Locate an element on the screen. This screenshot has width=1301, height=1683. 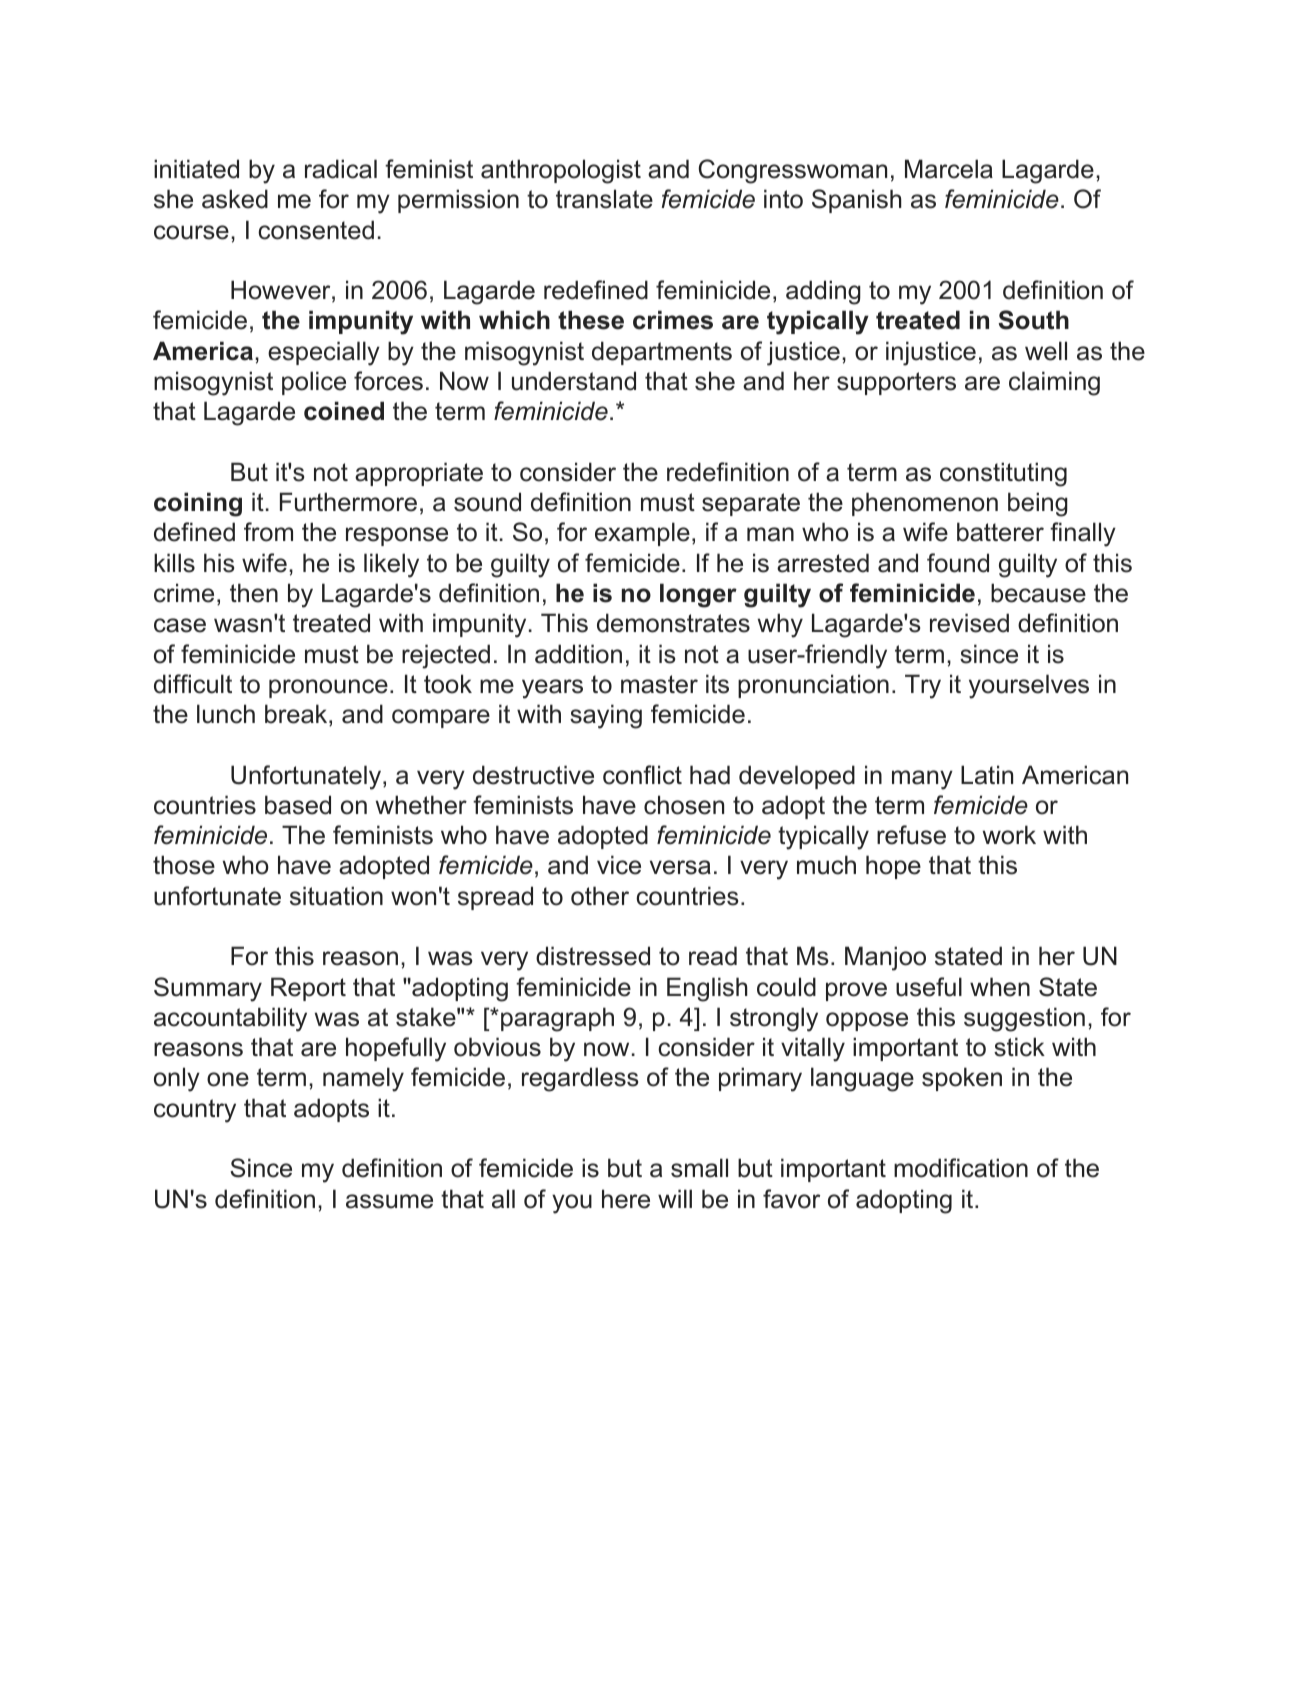
asked is located at coordinates (235, 199).
